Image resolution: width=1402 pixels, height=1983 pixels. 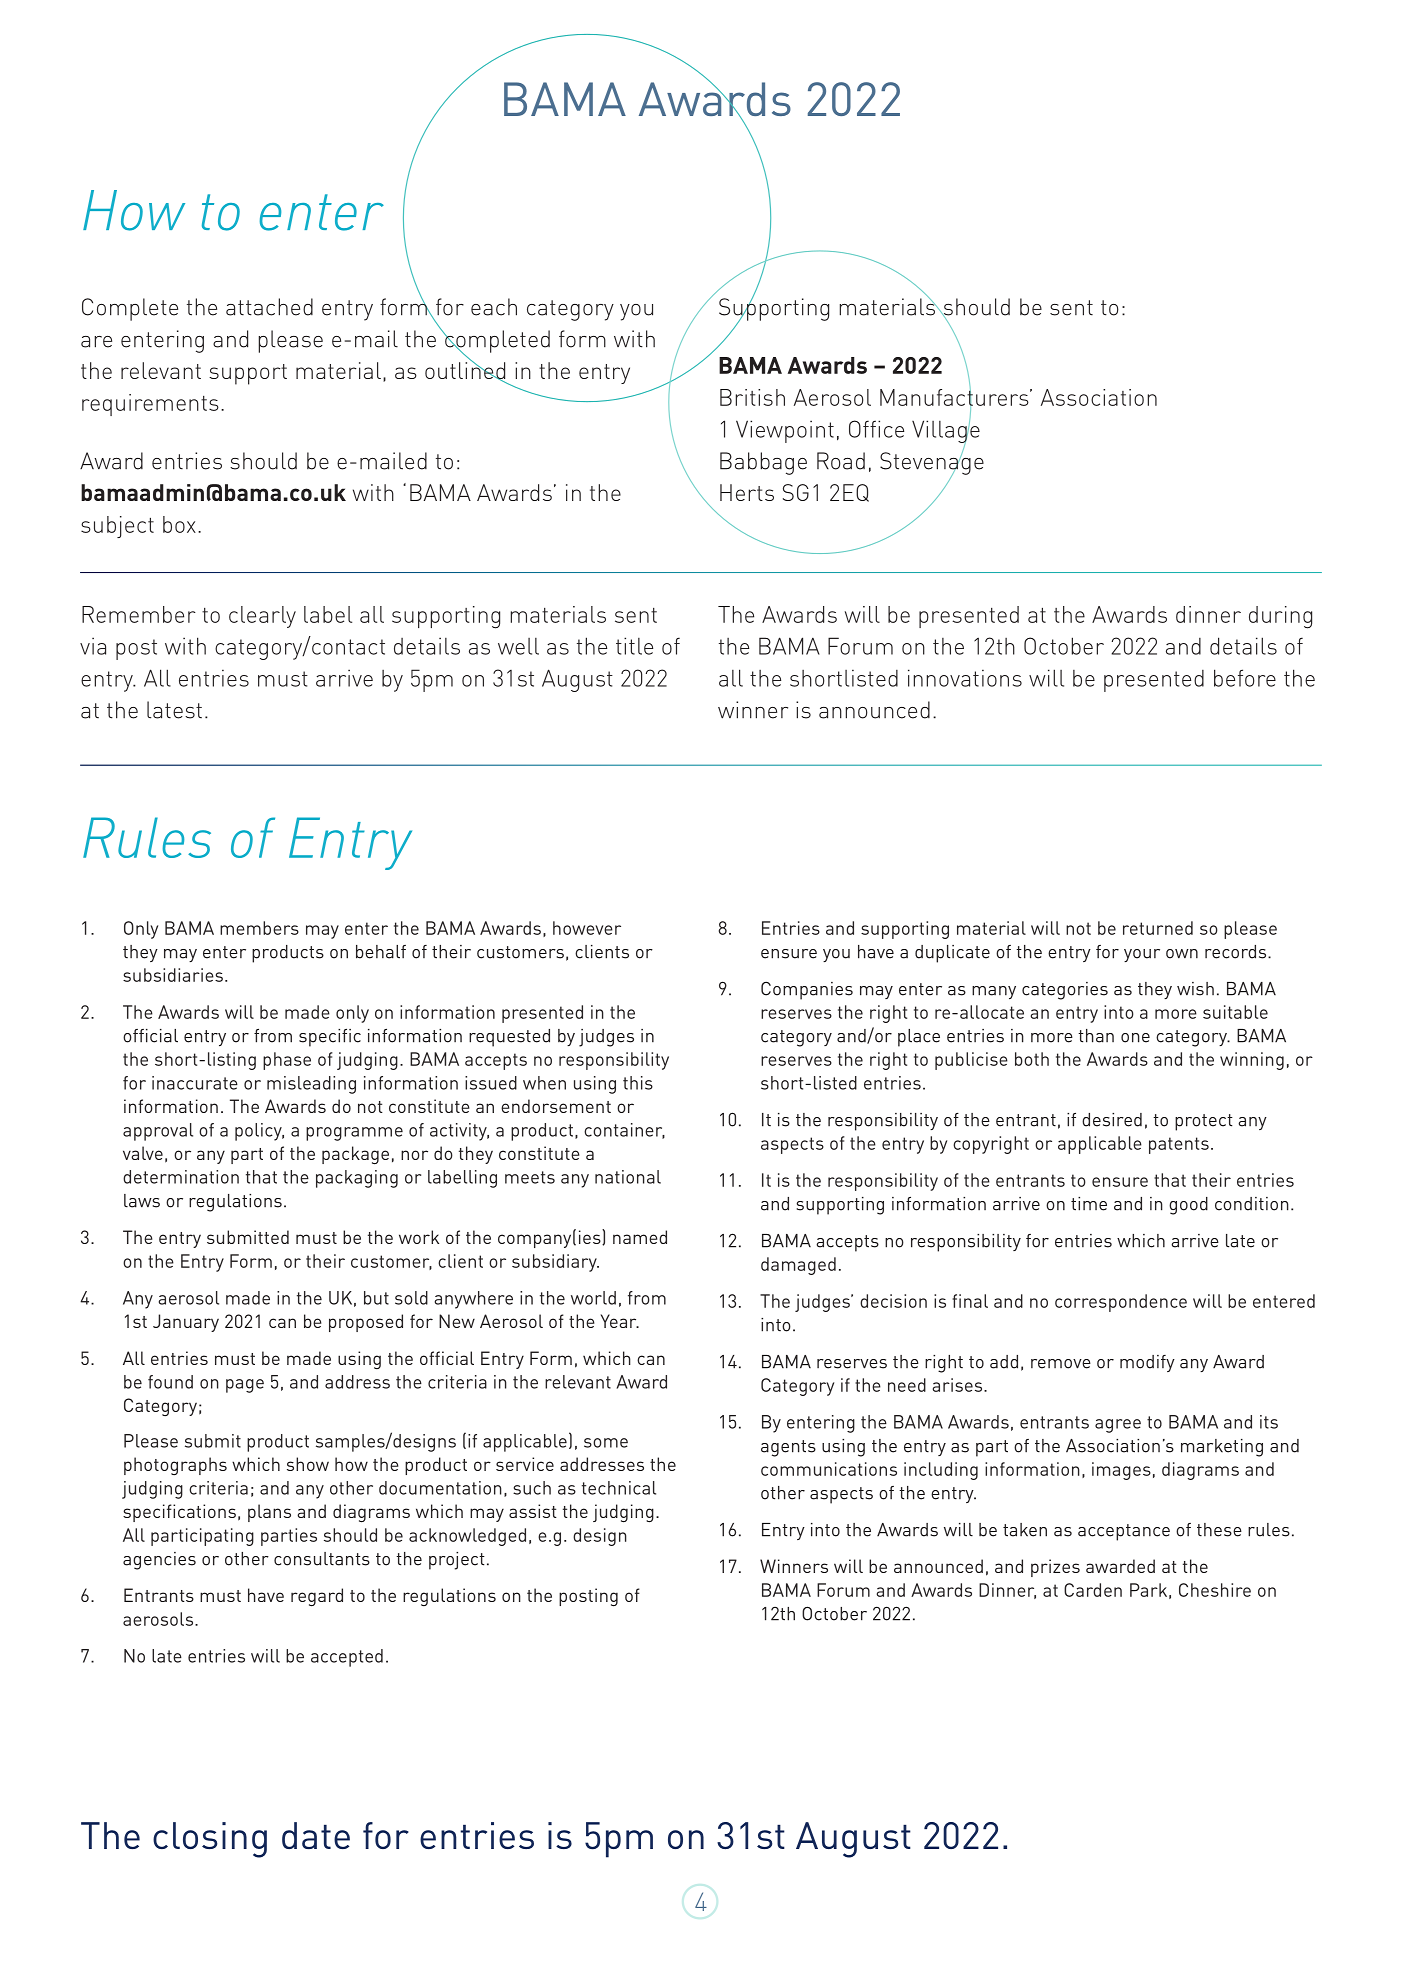 I want to click on returned, so click(x=1158, y=928).
